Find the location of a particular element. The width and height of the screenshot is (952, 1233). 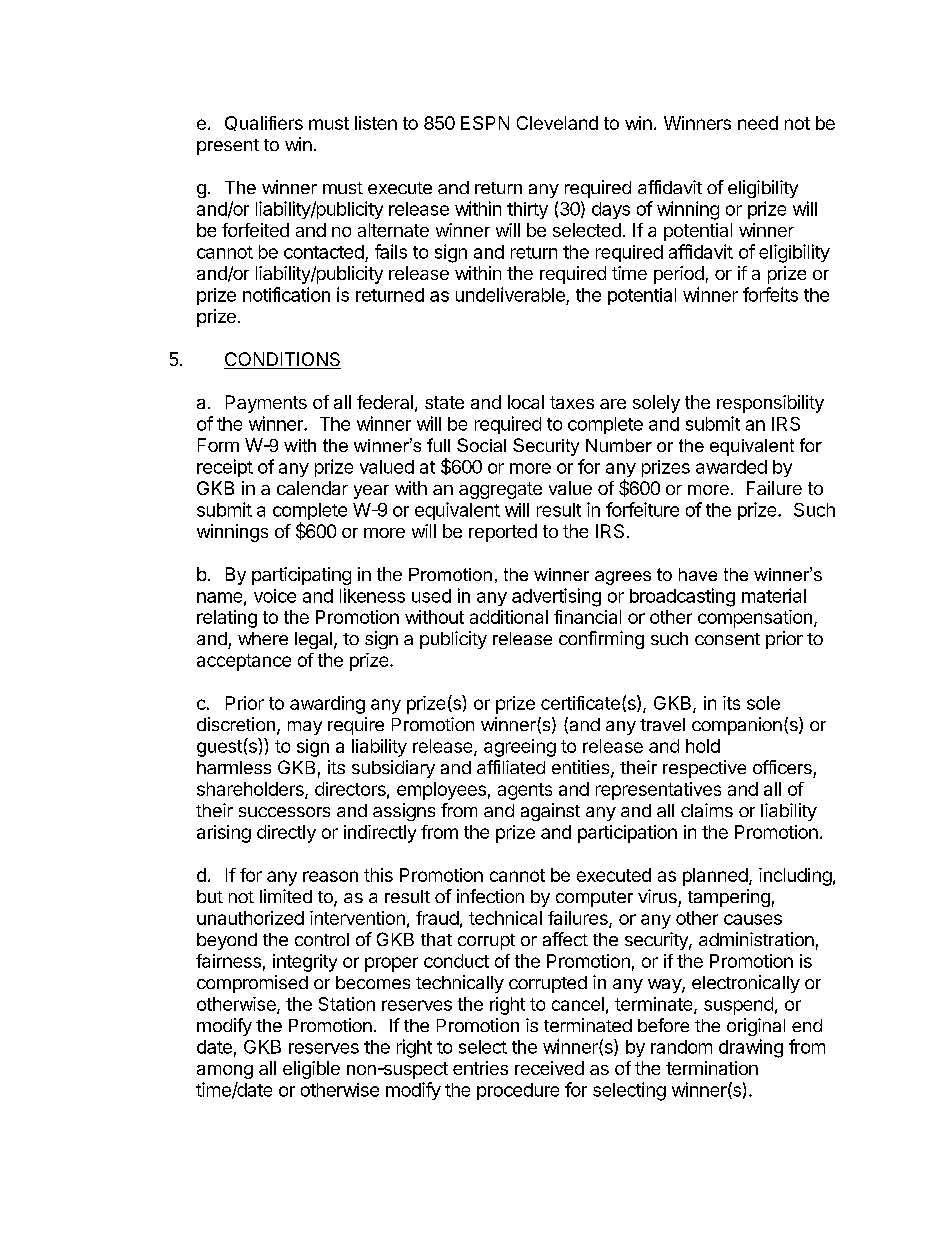

Qualifiers is located at coordinates (264, 123).
